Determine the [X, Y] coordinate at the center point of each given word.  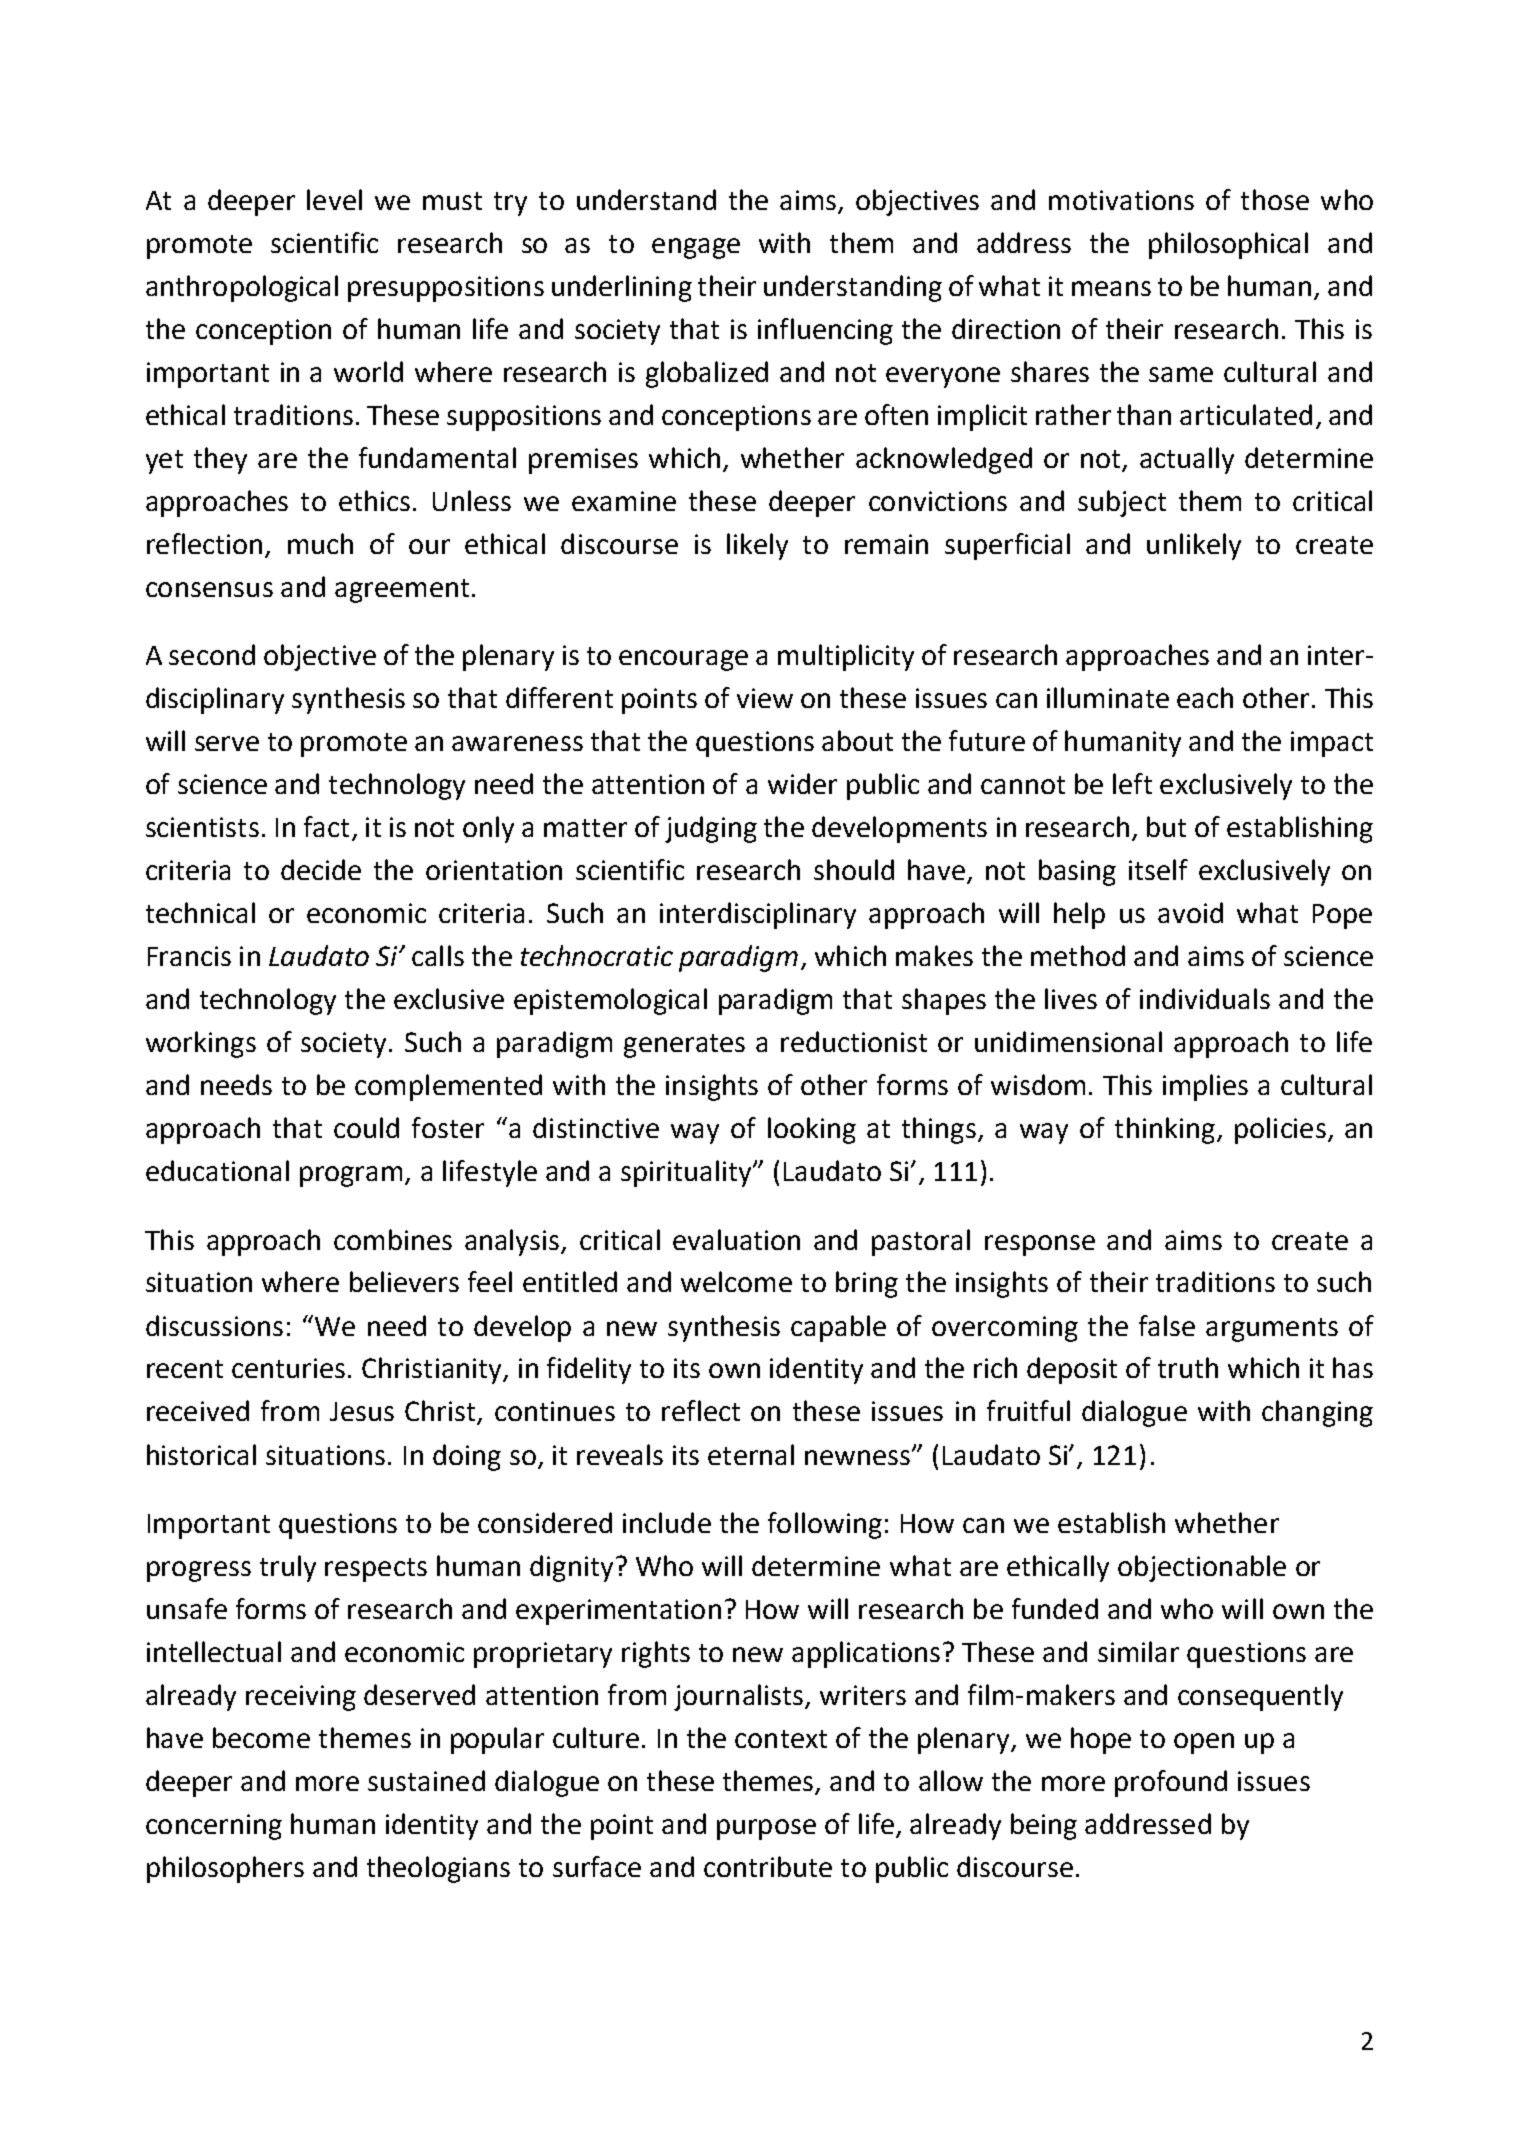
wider [802, 783]
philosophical [1228, 245]
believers [404, 1281]
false [1167, 1325]
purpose [766, 1829]
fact [326, 826]
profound [1171, 1783]
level [334, 199]
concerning [214, 1827]
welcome [736, 1281]
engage [696, 248]
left [1132, 783]
